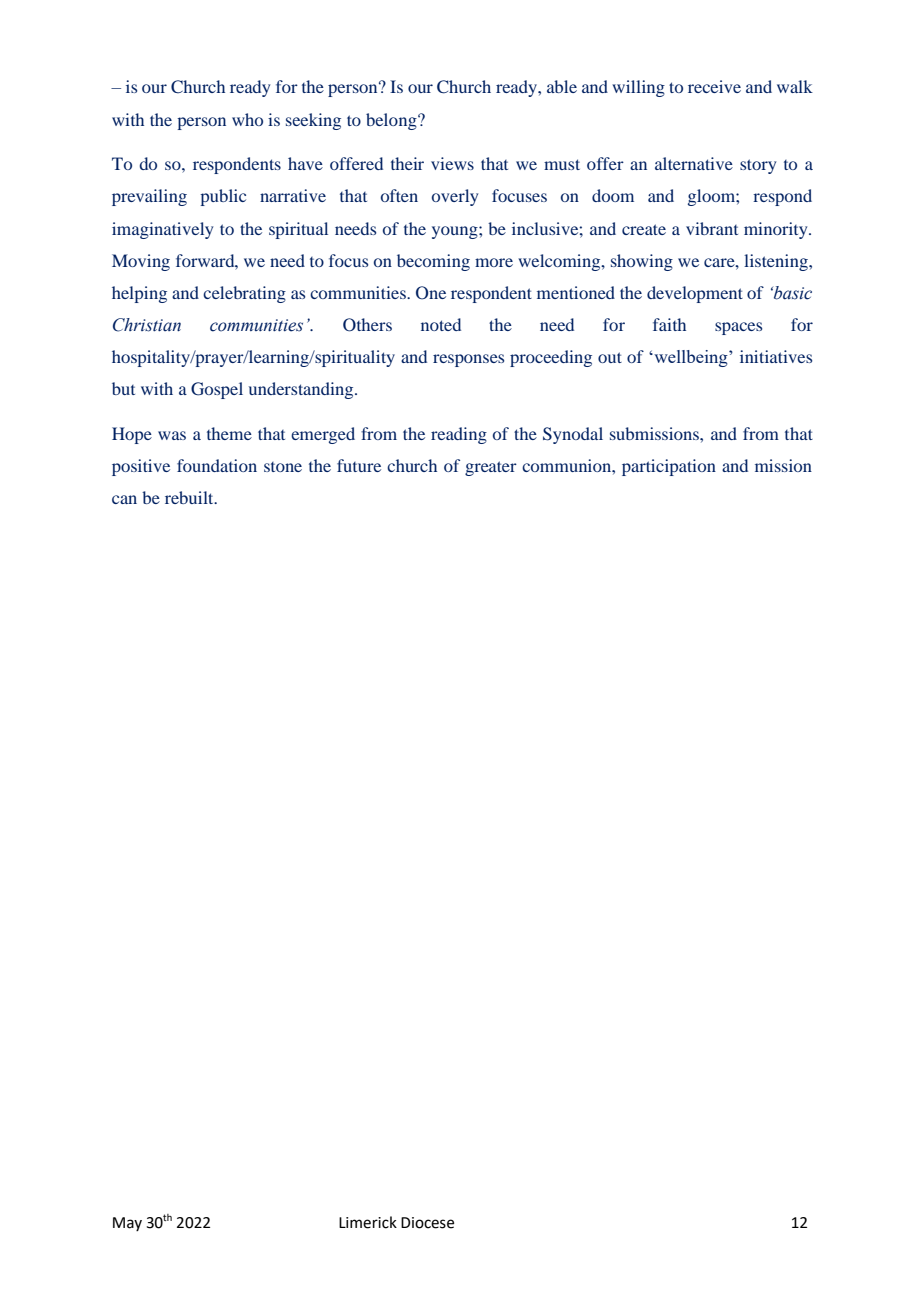 Image resolution: width=924 pixels, height=1308 pixels. Describe the element at coordinates (714, 86) in the page. I see `receive` at that location.
